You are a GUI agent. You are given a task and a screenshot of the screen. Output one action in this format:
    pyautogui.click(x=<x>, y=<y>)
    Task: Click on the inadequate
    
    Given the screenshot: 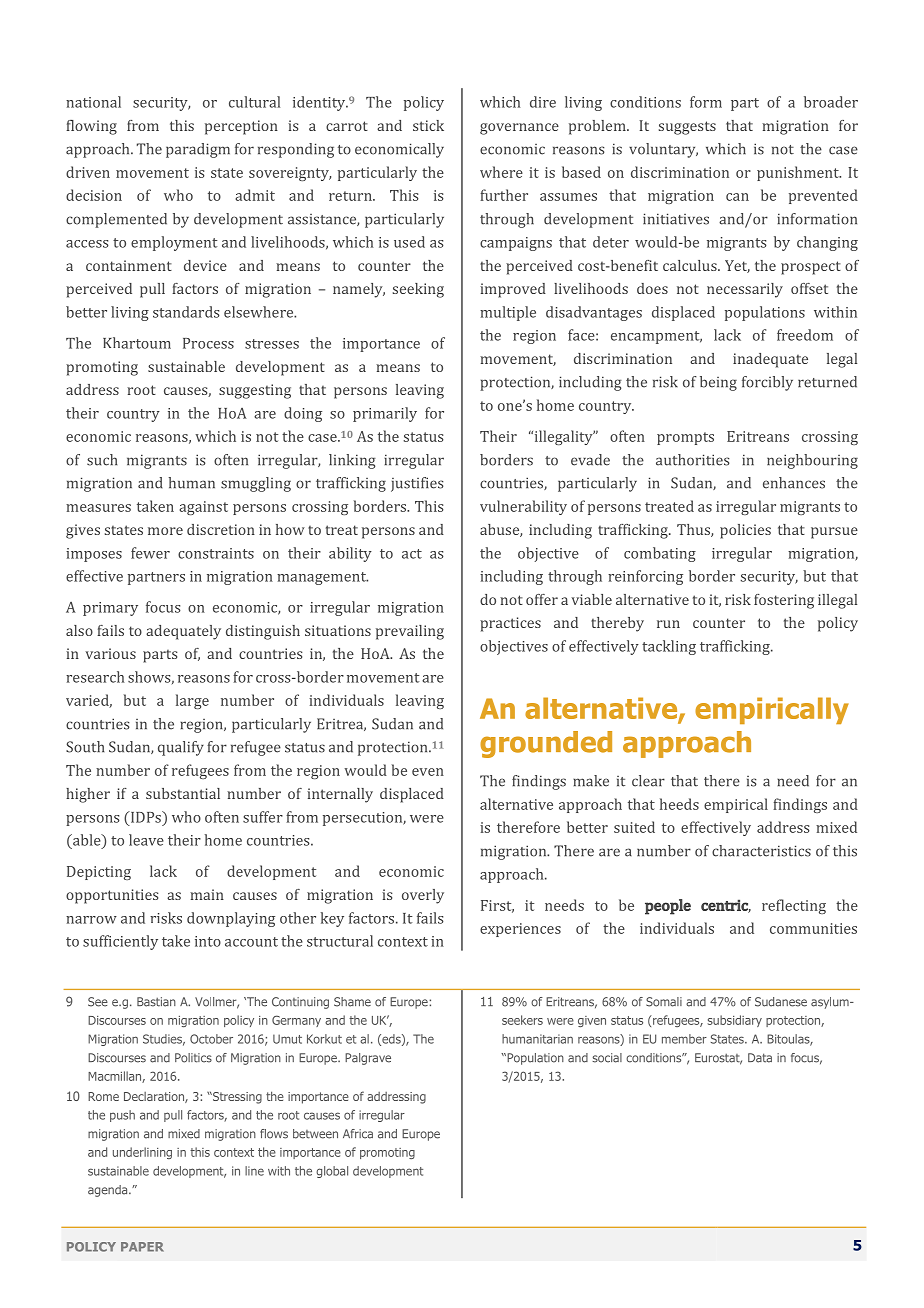 What is the action you would take?
    pyautogui.click(x=770, y=360)
